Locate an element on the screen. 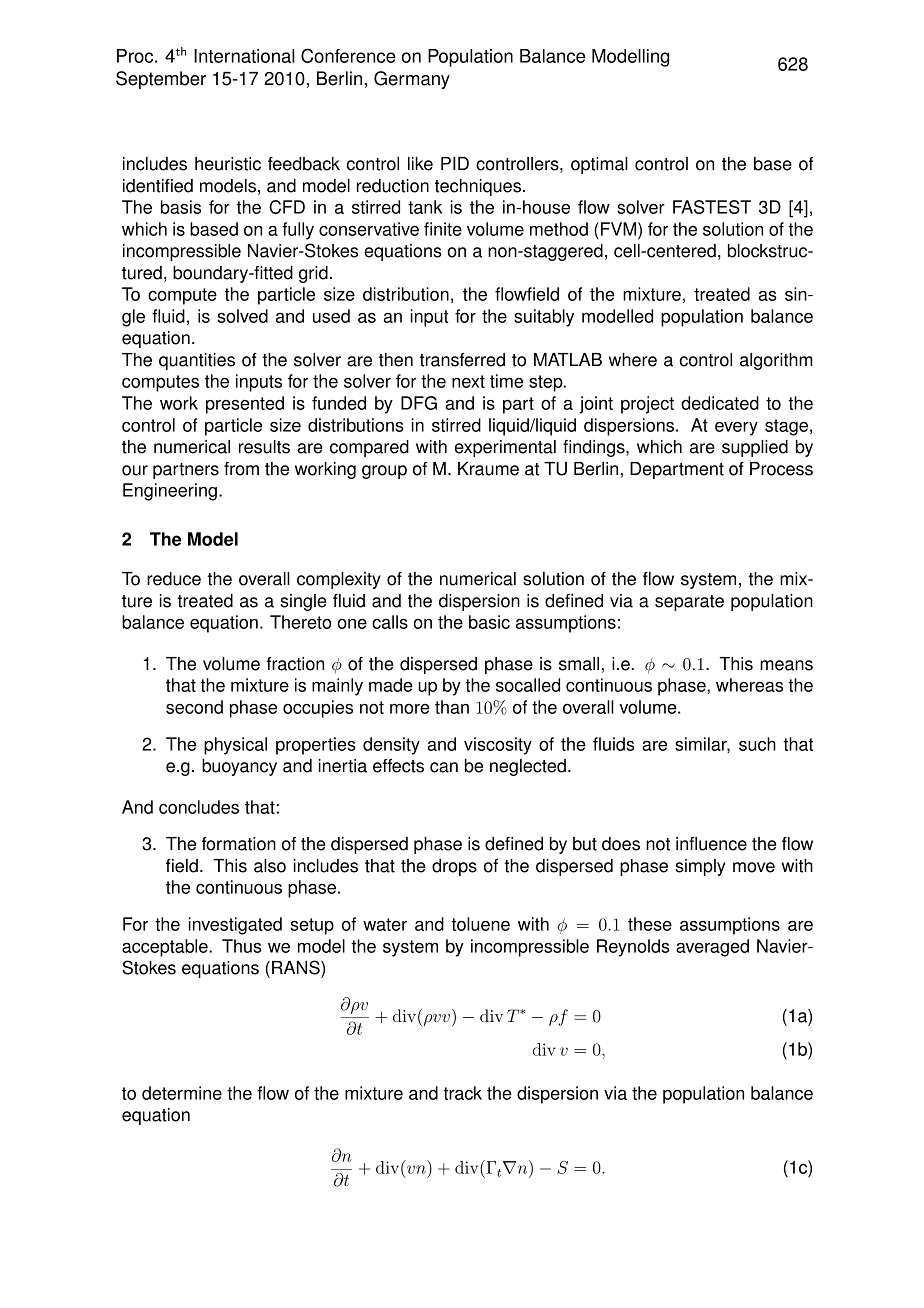 Image resolution: width=924 pixels, height=1308 pixels. from is located at coordinates (241, 469).
